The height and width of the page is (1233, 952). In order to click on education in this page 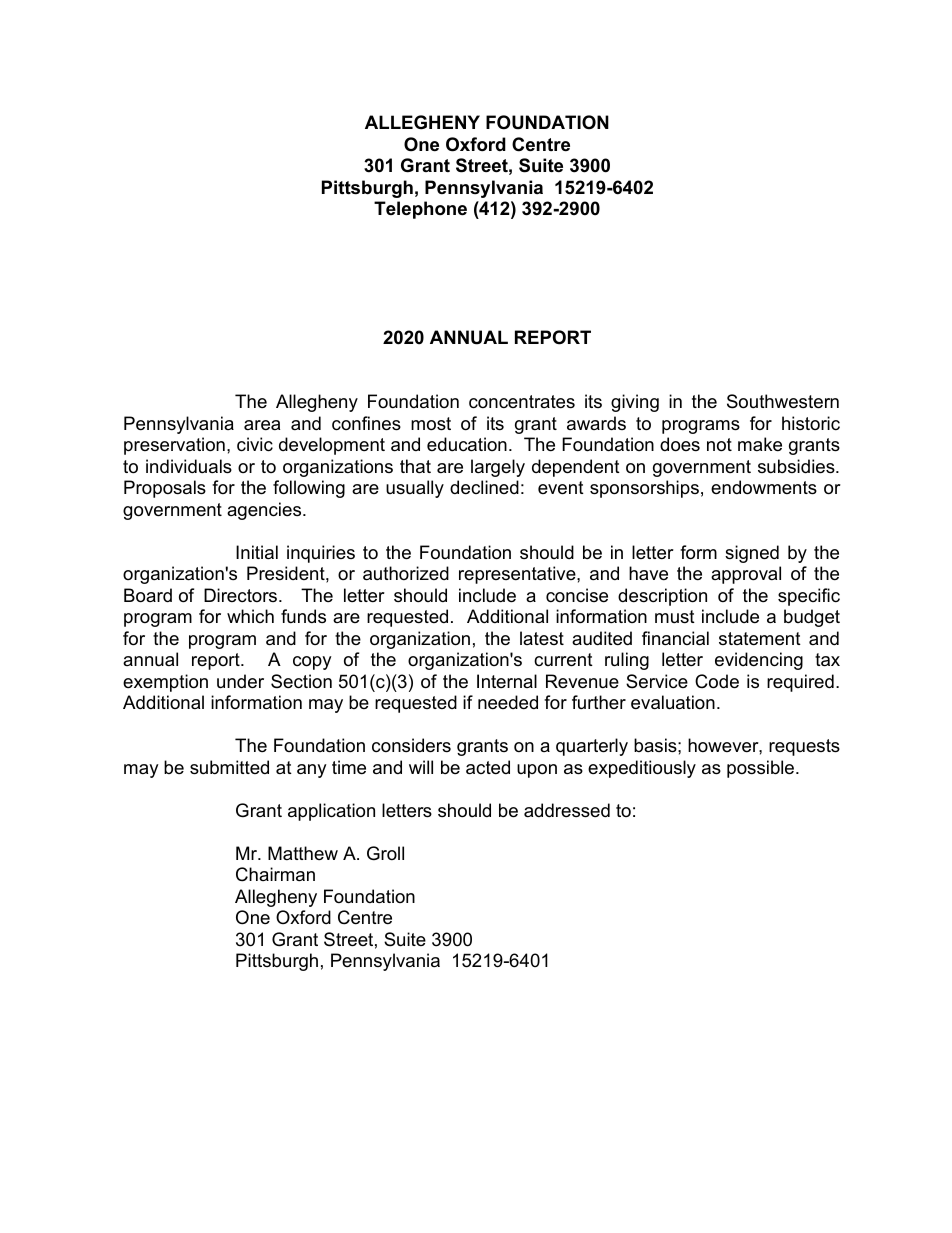, I will do `click(467, 444)`.
